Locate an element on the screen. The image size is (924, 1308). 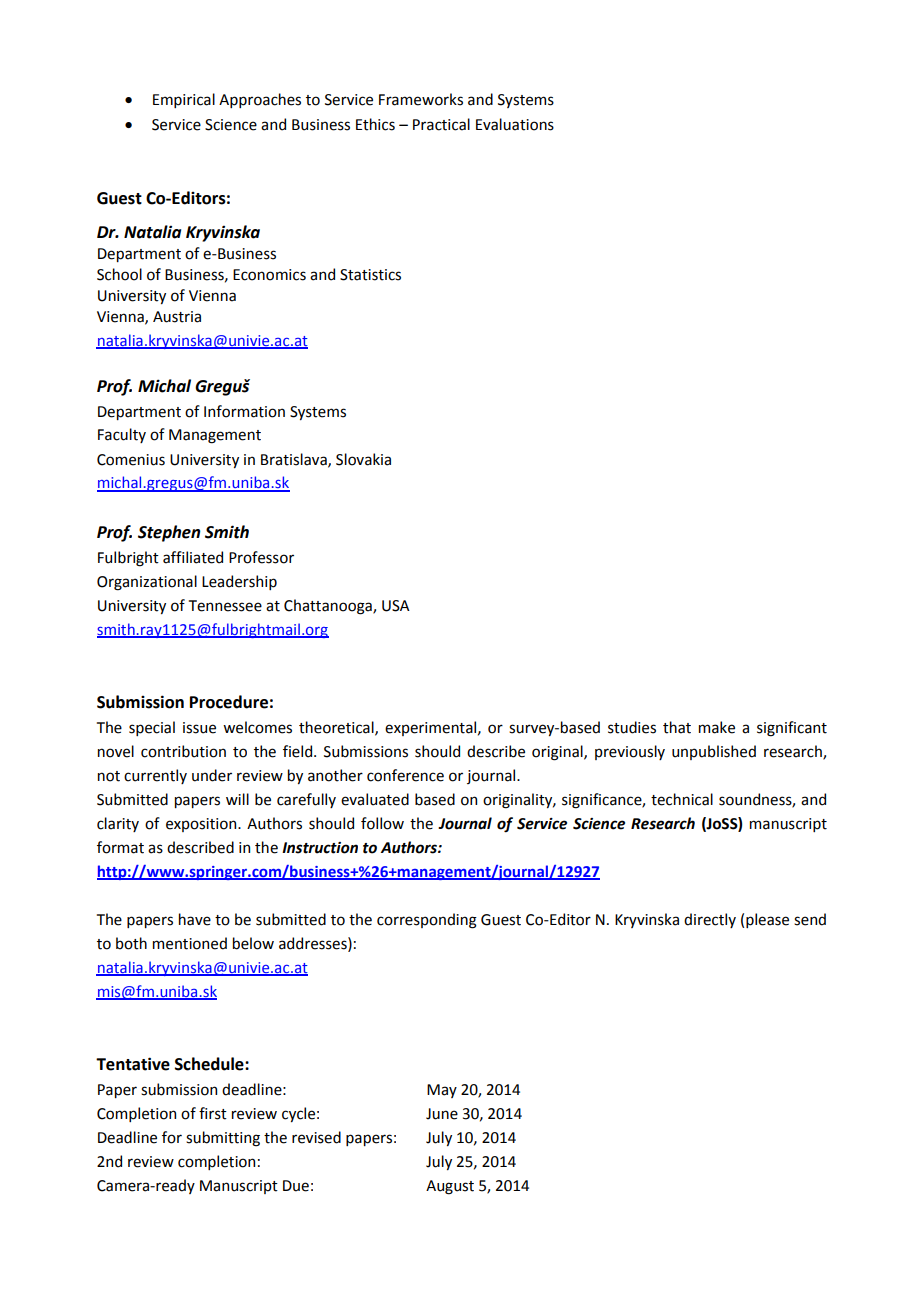
Practical is located at coordinates (441, 124).
